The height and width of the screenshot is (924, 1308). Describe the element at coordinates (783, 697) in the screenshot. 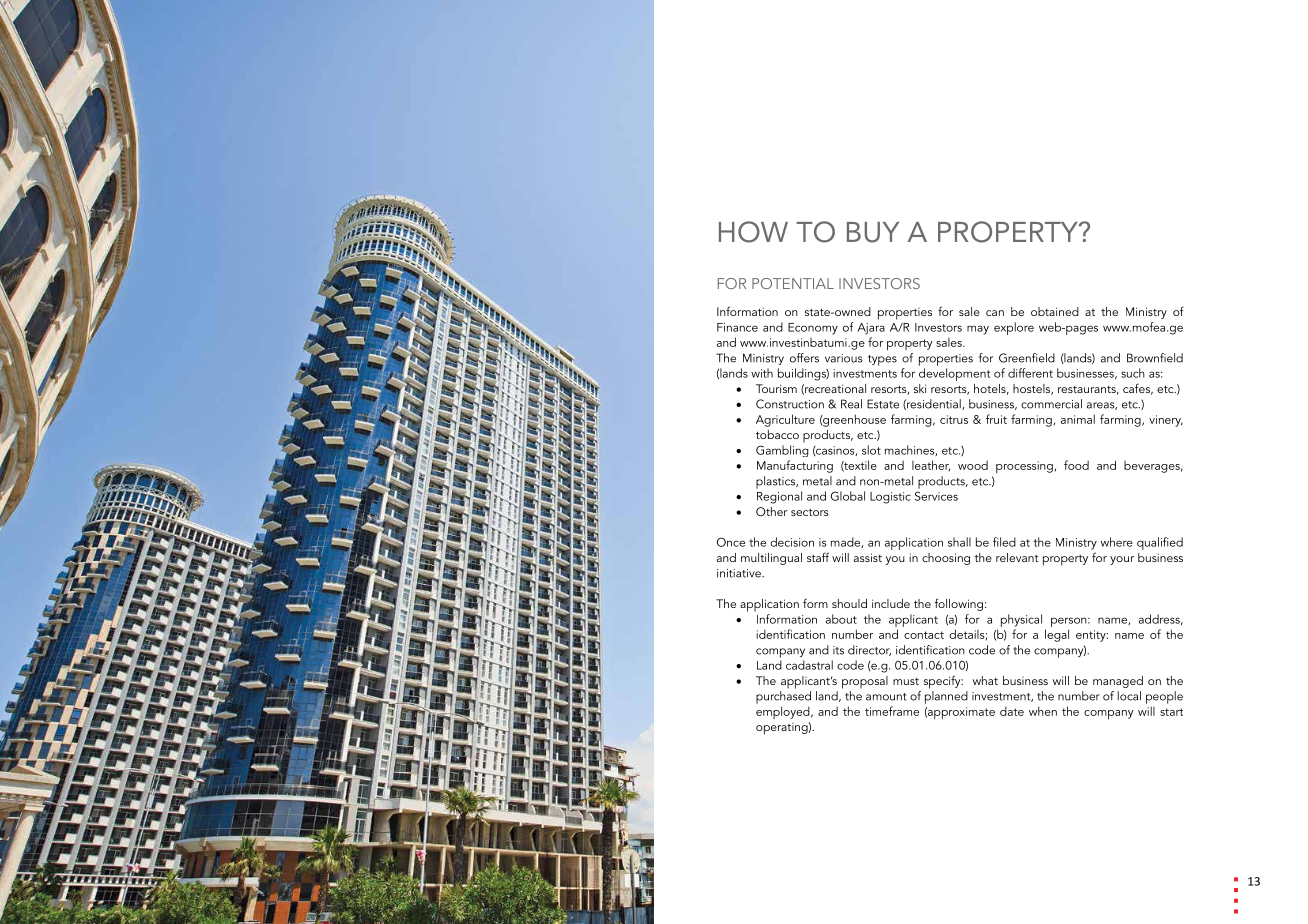

I see `purchased` at that location.
